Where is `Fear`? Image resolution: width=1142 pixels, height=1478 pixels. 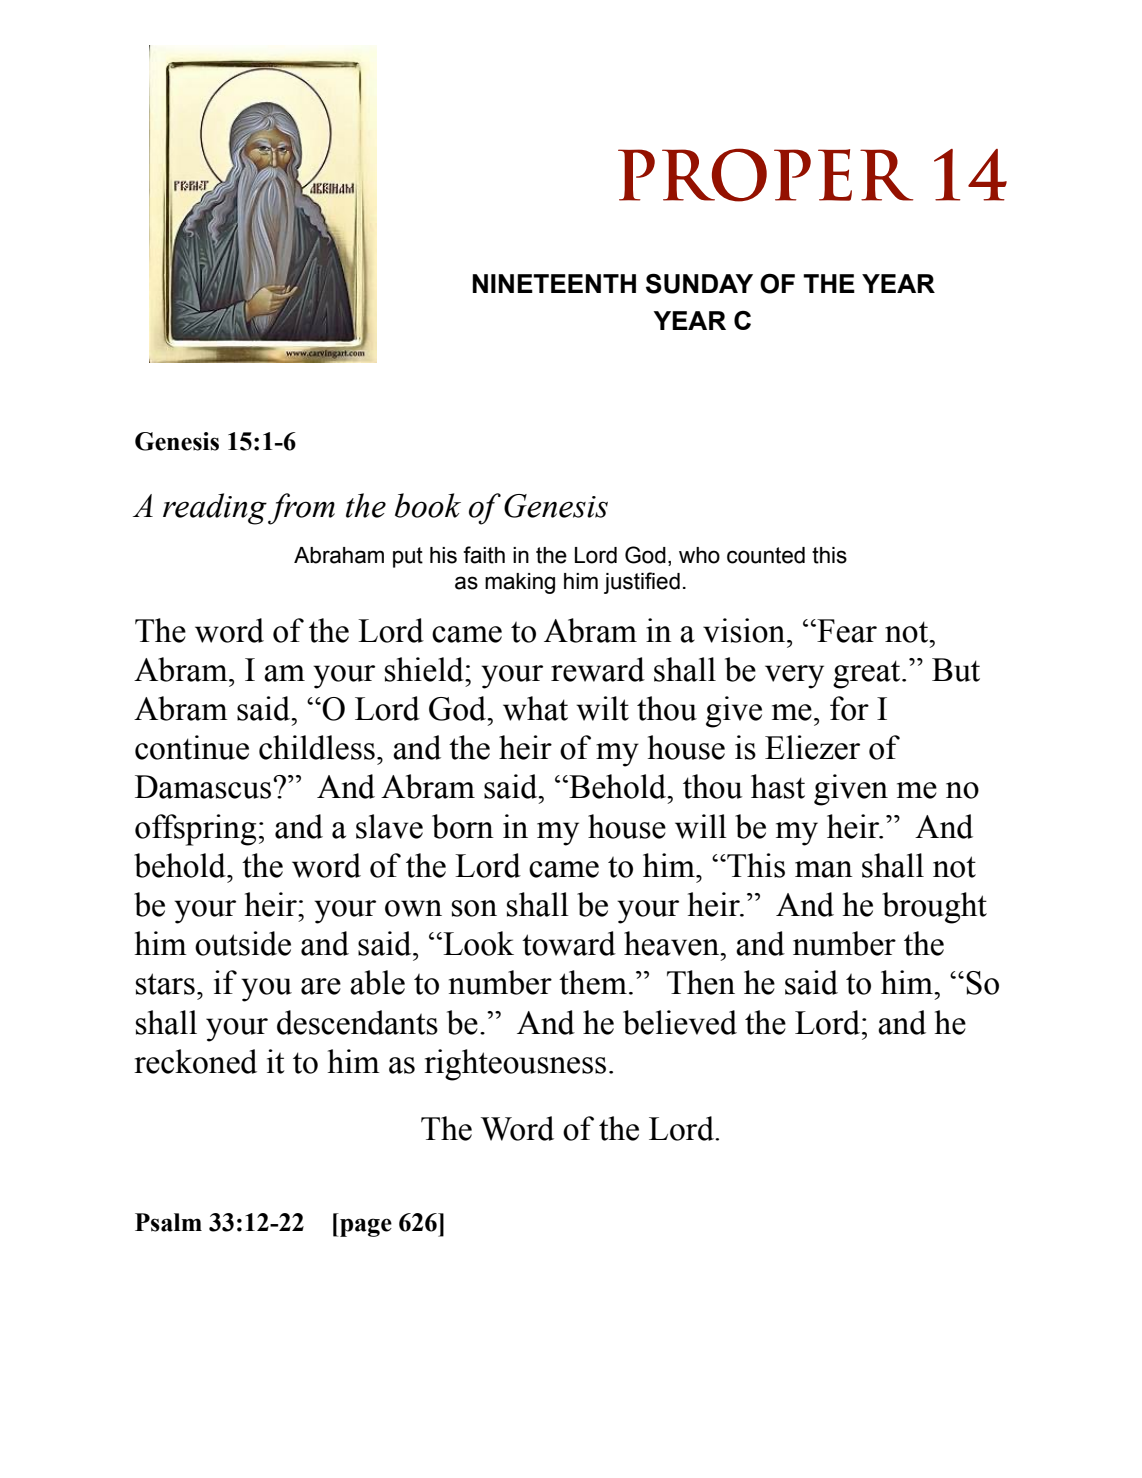 Fear is located at coordinates (846, 631).
